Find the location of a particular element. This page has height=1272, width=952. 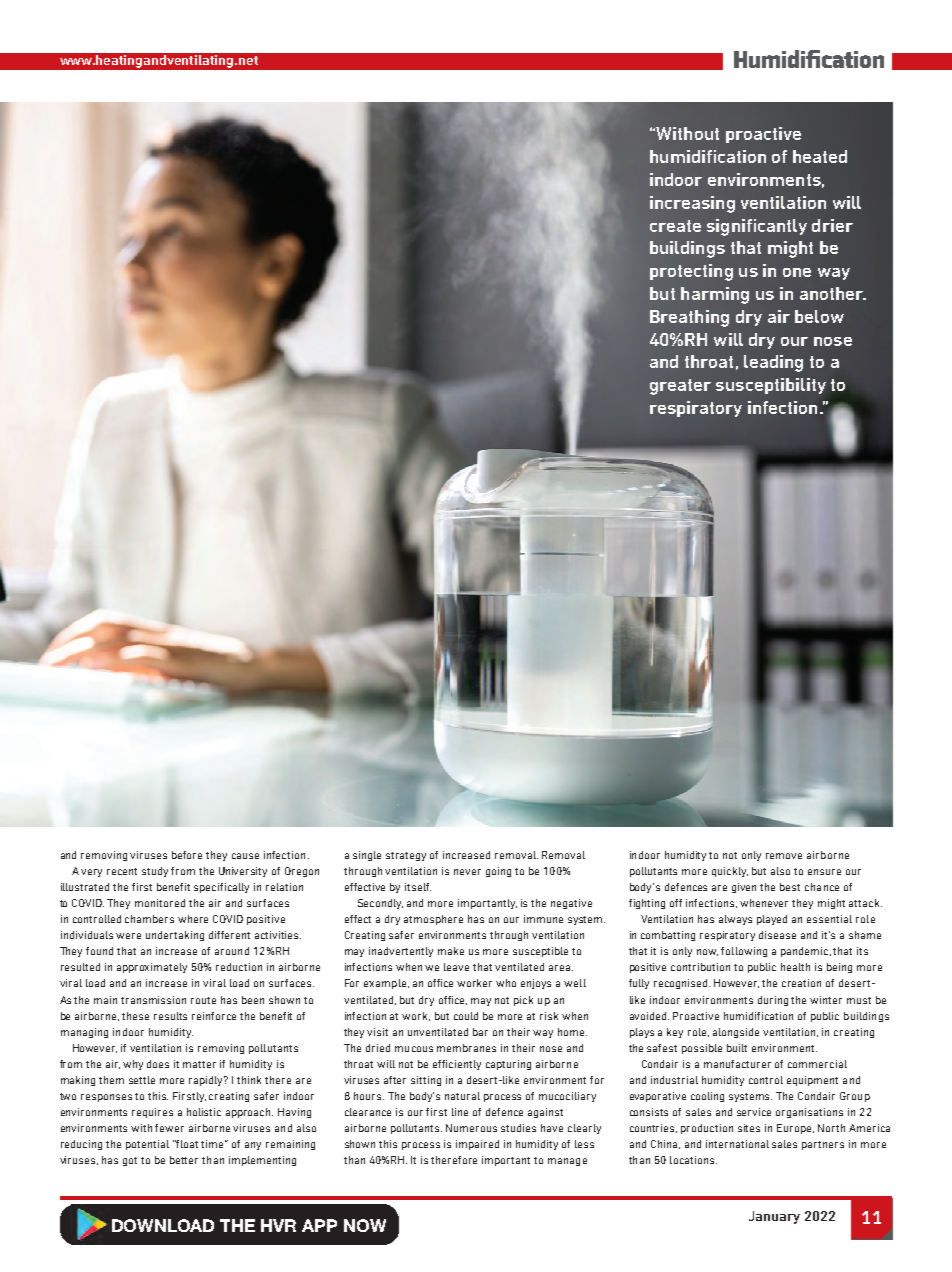

significantly is located at coordinates (757, 227).
